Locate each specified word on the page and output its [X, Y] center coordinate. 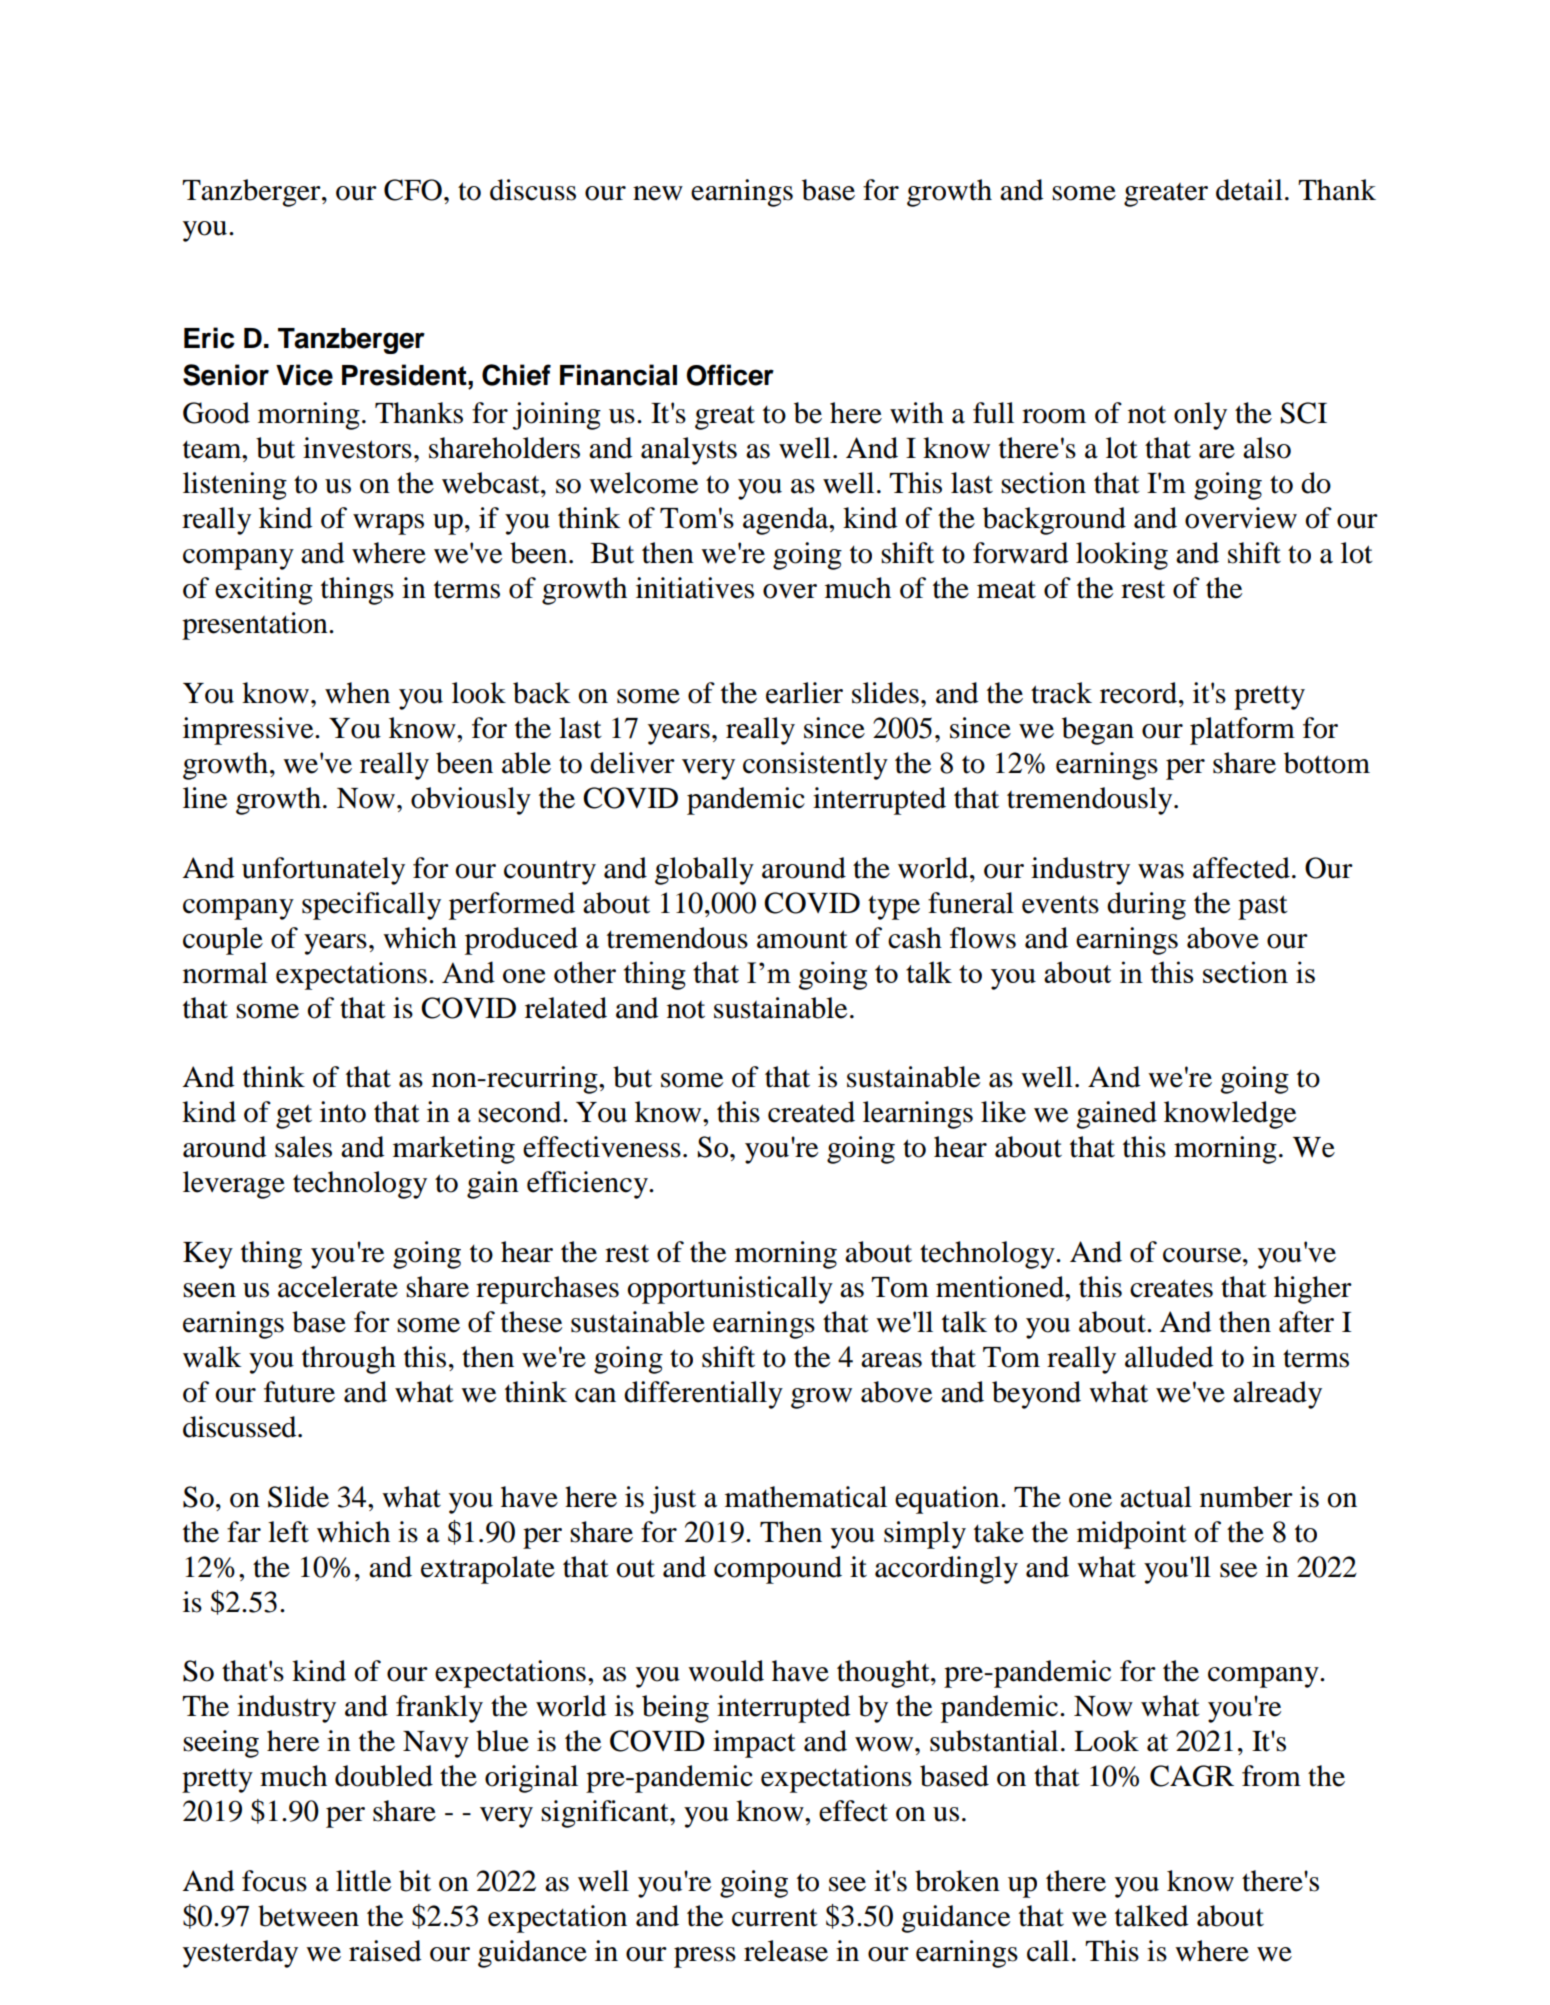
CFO [413, 190]
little [363, 1881]
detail [1249, 190]
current [775, 1917]
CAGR [1192, 1776]
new [658, 193]
